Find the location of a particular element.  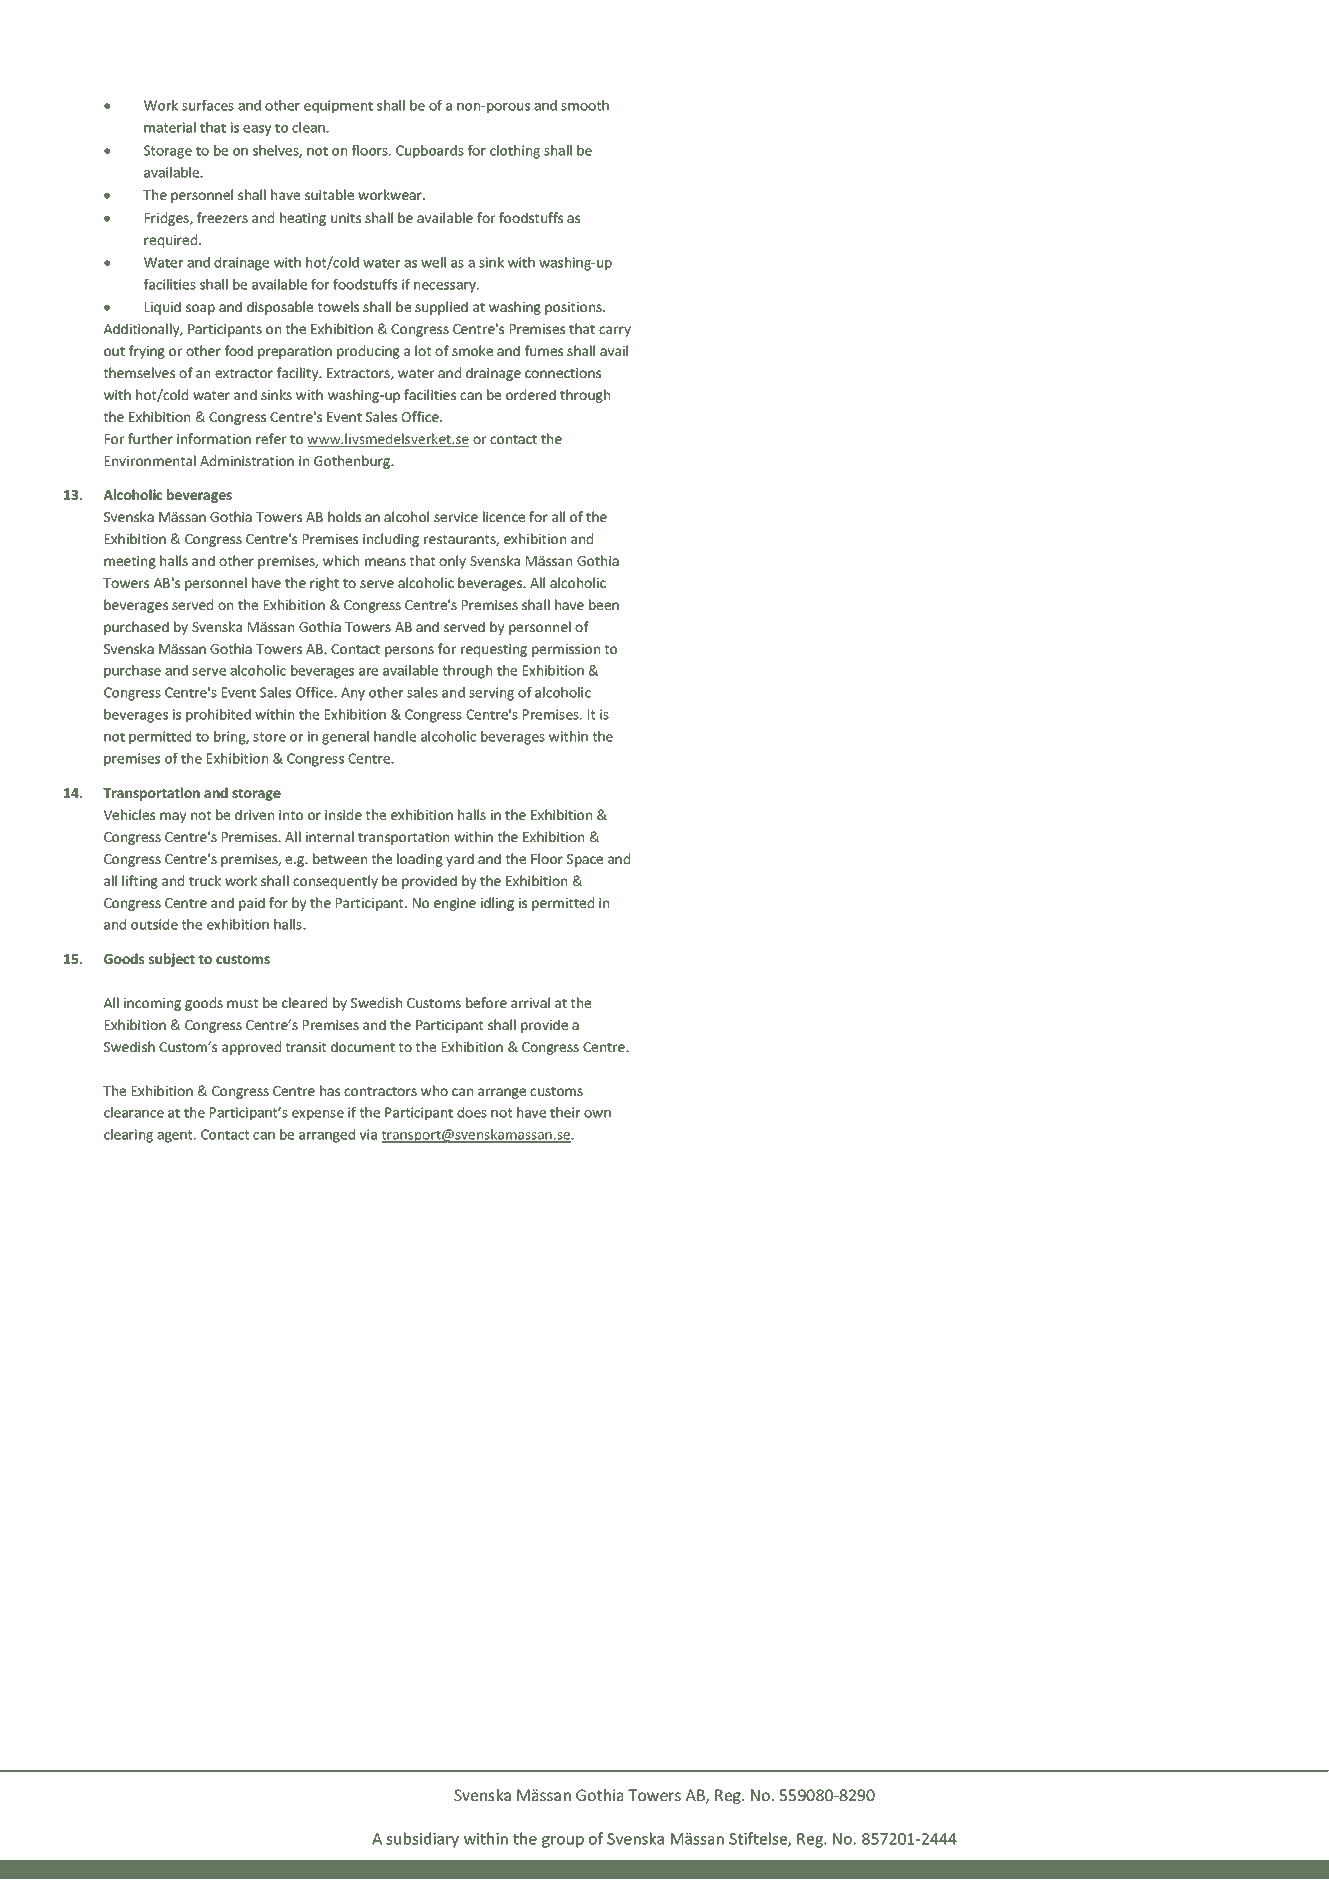

prohibited is located at coordinates (218, 716).
